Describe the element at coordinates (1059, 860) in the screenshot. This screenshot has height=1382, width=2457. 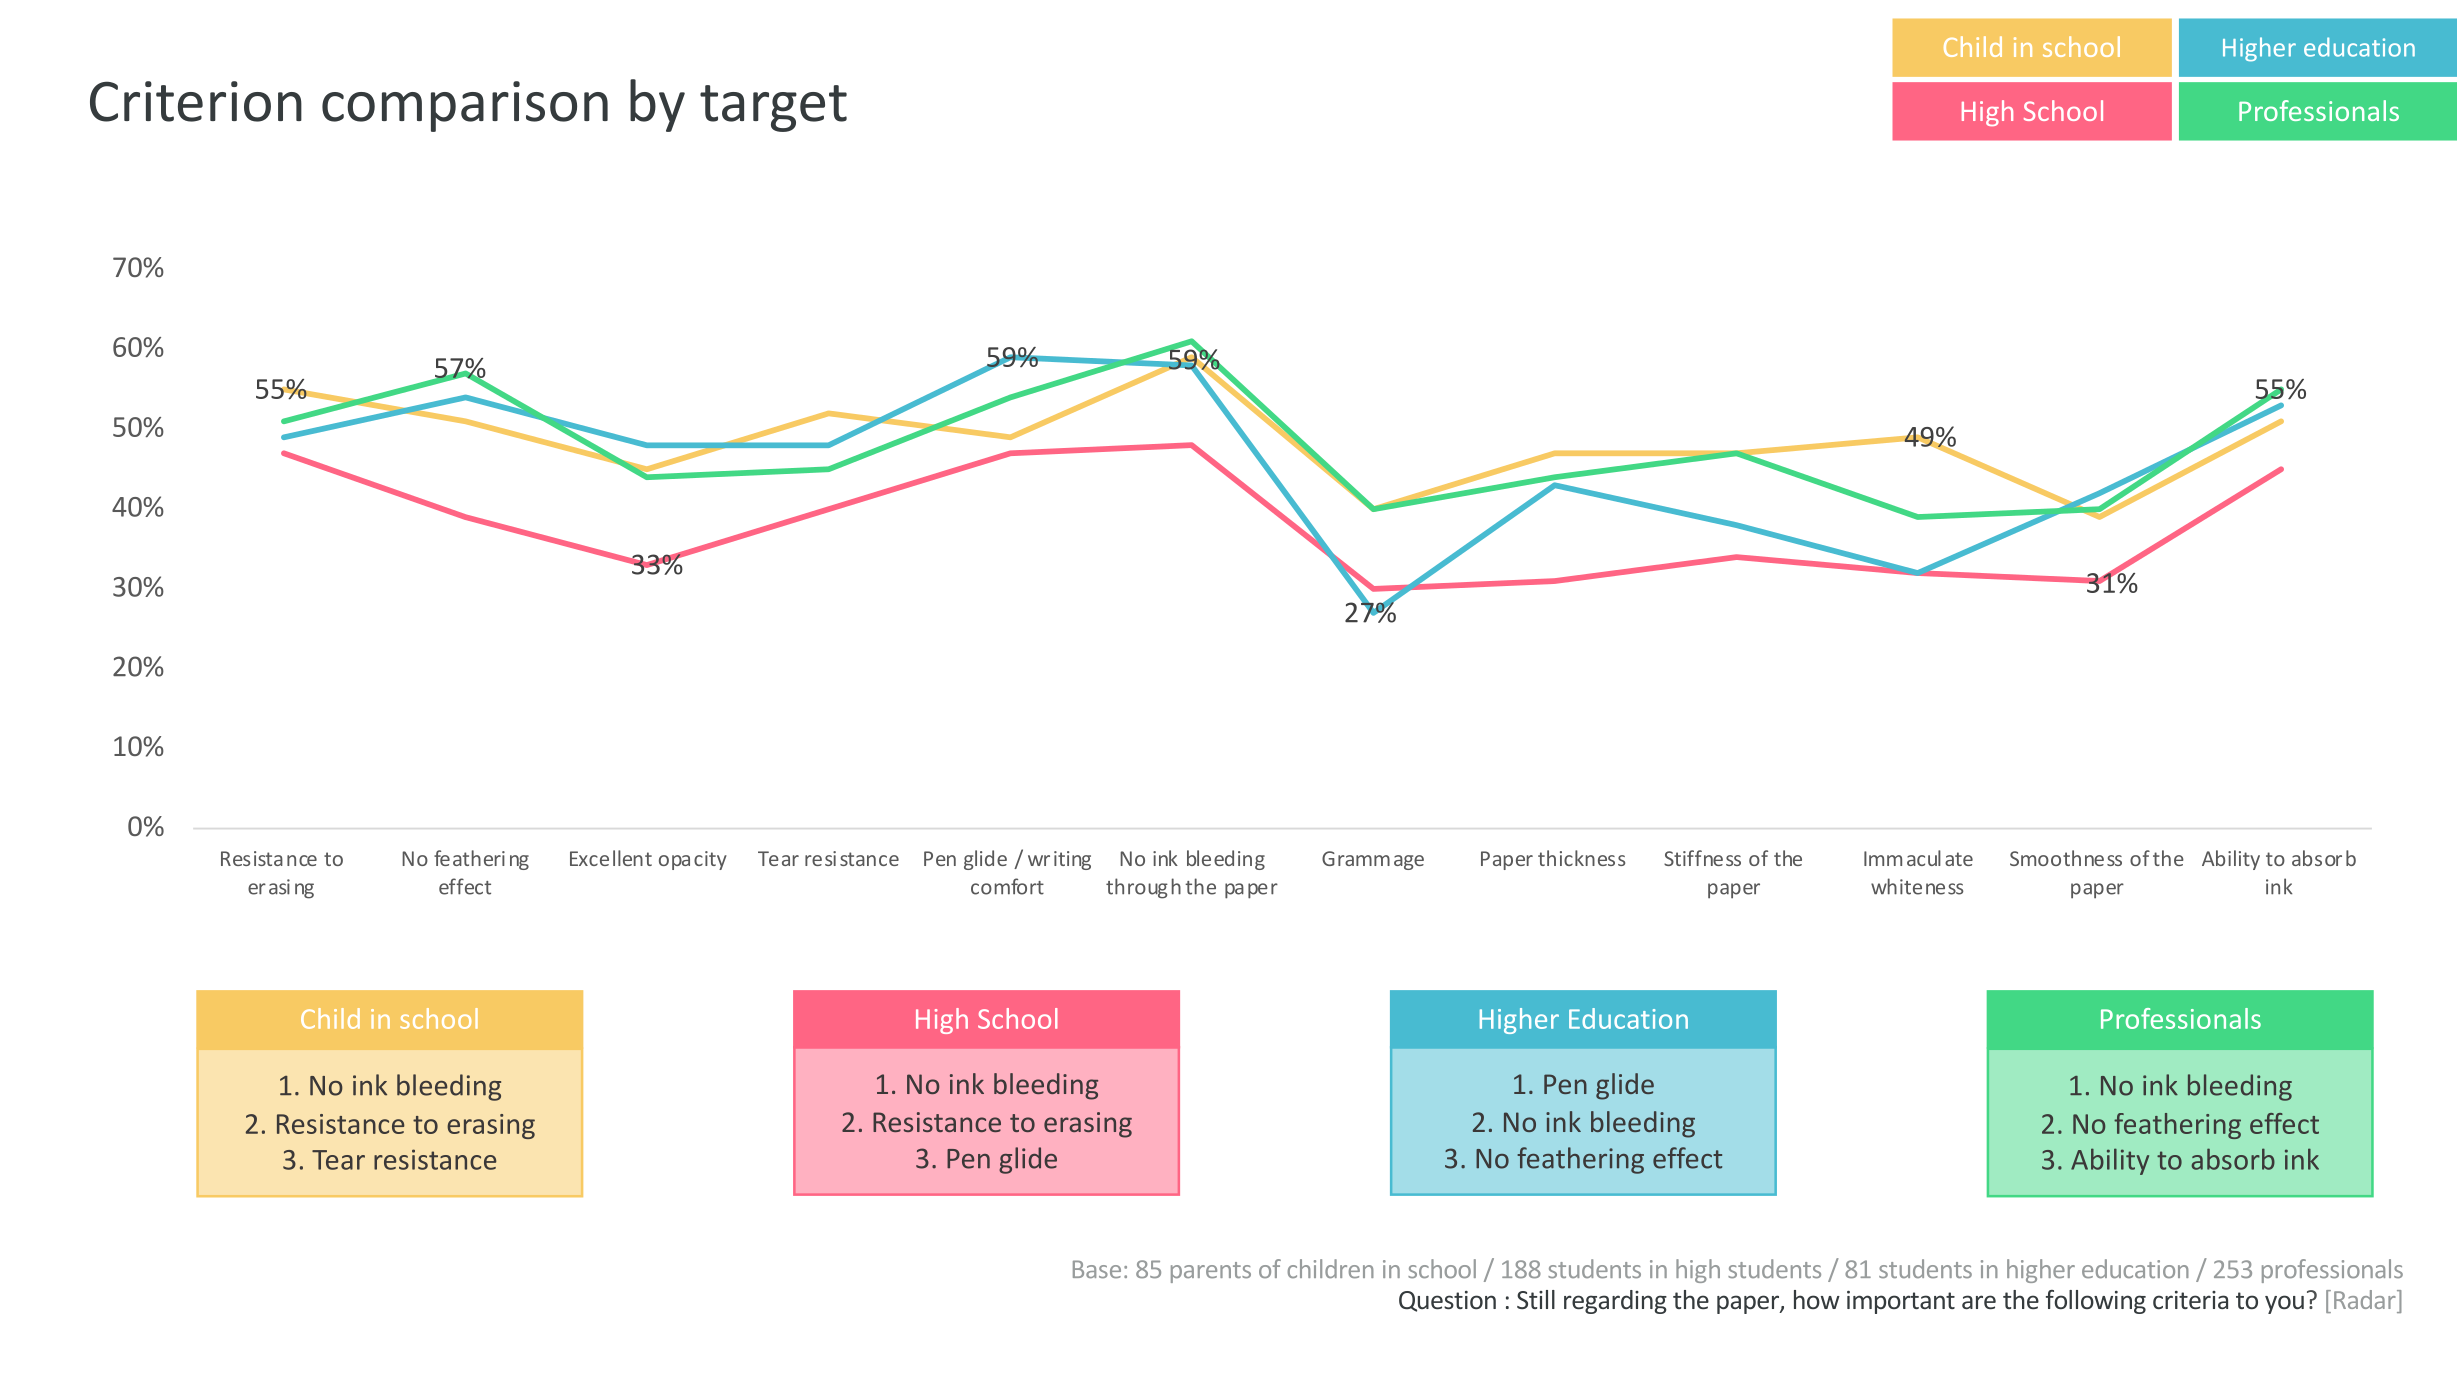
I see `writing` at that location.
